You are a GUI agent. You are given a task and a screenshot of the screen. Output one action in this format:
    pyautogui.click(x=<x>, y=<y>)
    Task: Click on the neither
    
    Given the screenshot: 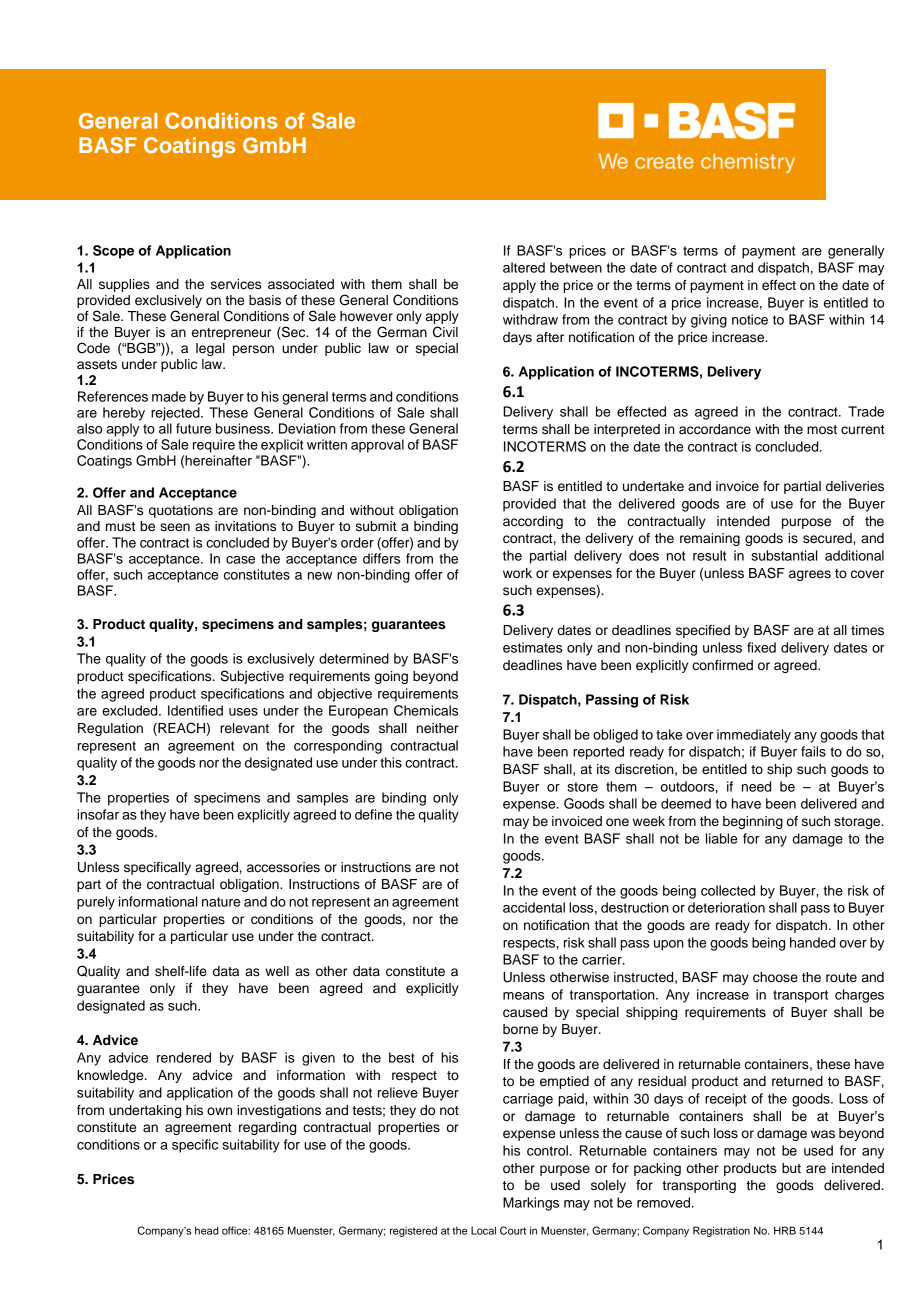 What is the action you would take?
    pyautogui.click(x=438, y=728)
